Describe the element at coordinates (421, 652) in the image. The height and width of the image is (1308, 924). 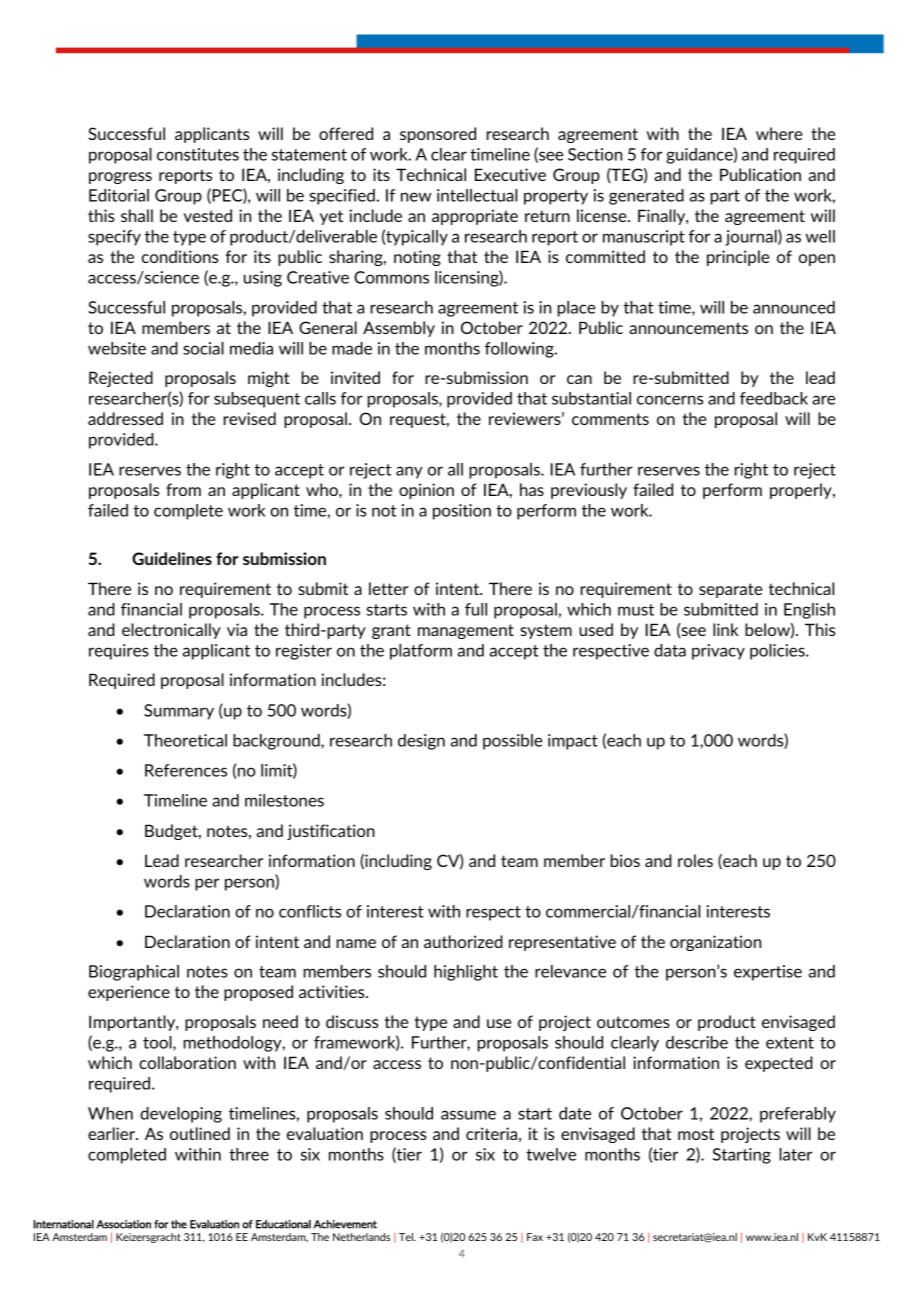
I see `platform` at that location.
